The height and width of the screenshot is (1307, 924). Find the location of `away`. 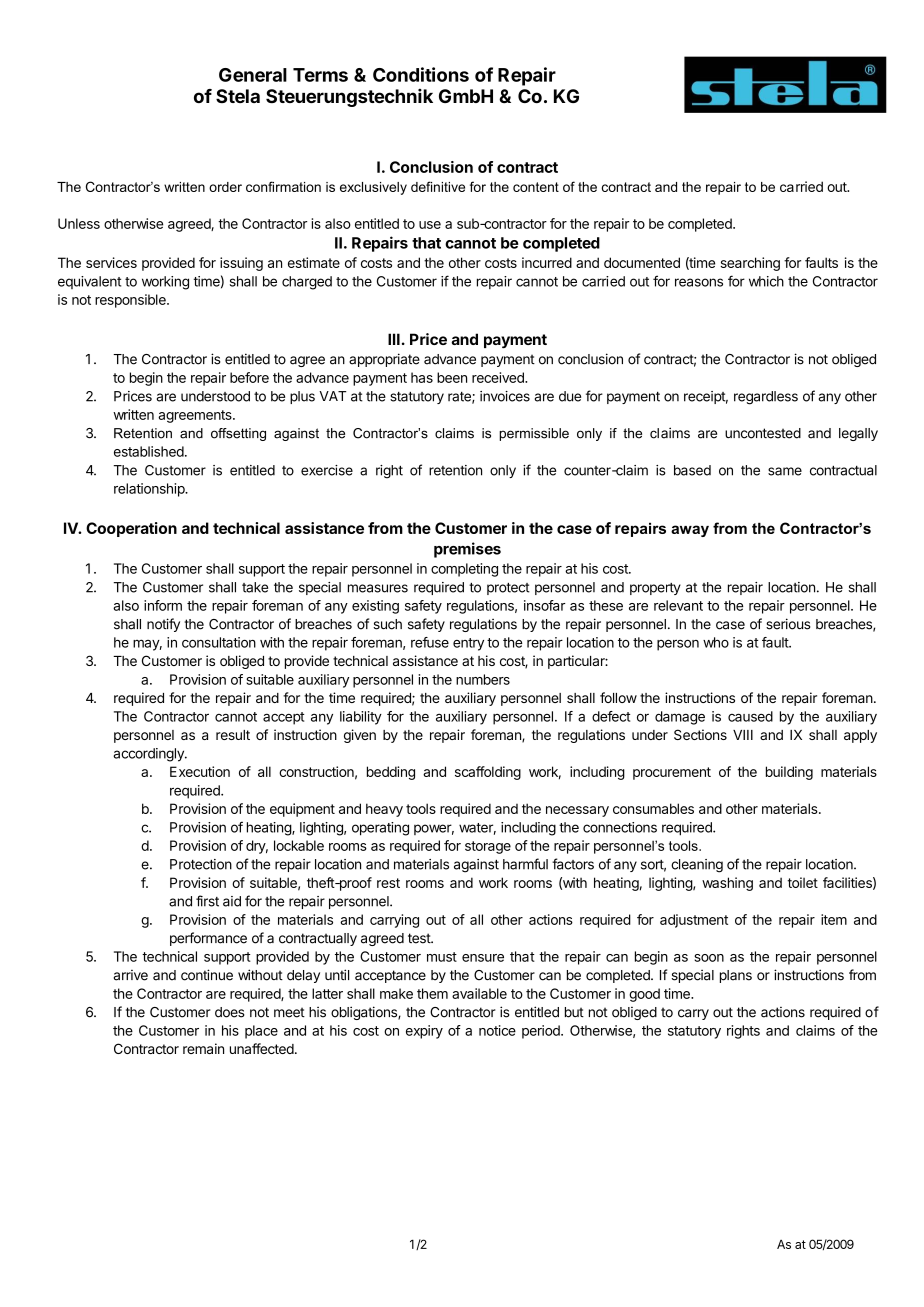

away is located at coordinates (690, 531).
